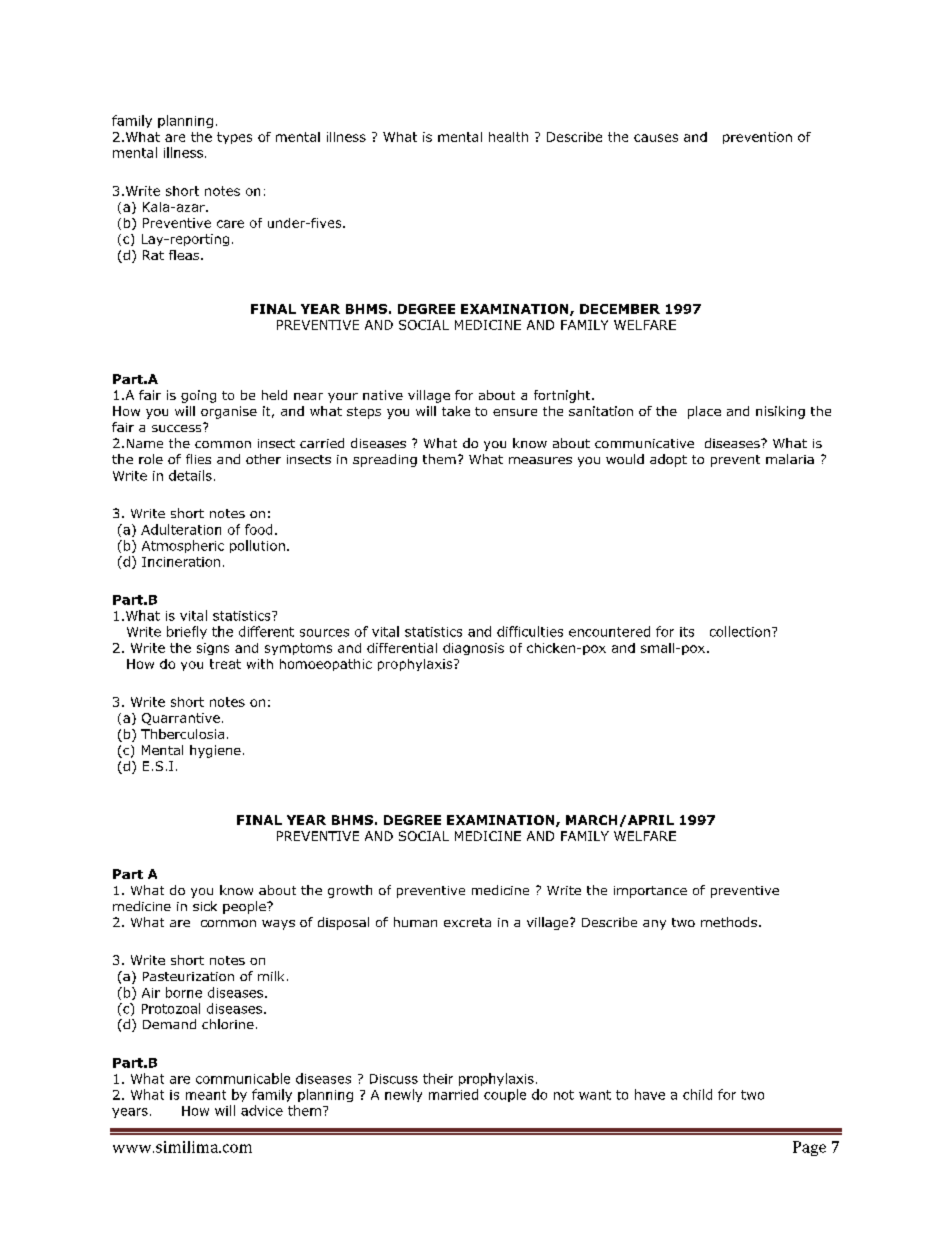  What do you see at coordinates (234, 138) in the page?
I see `types` at bounding box center [234, 138].
